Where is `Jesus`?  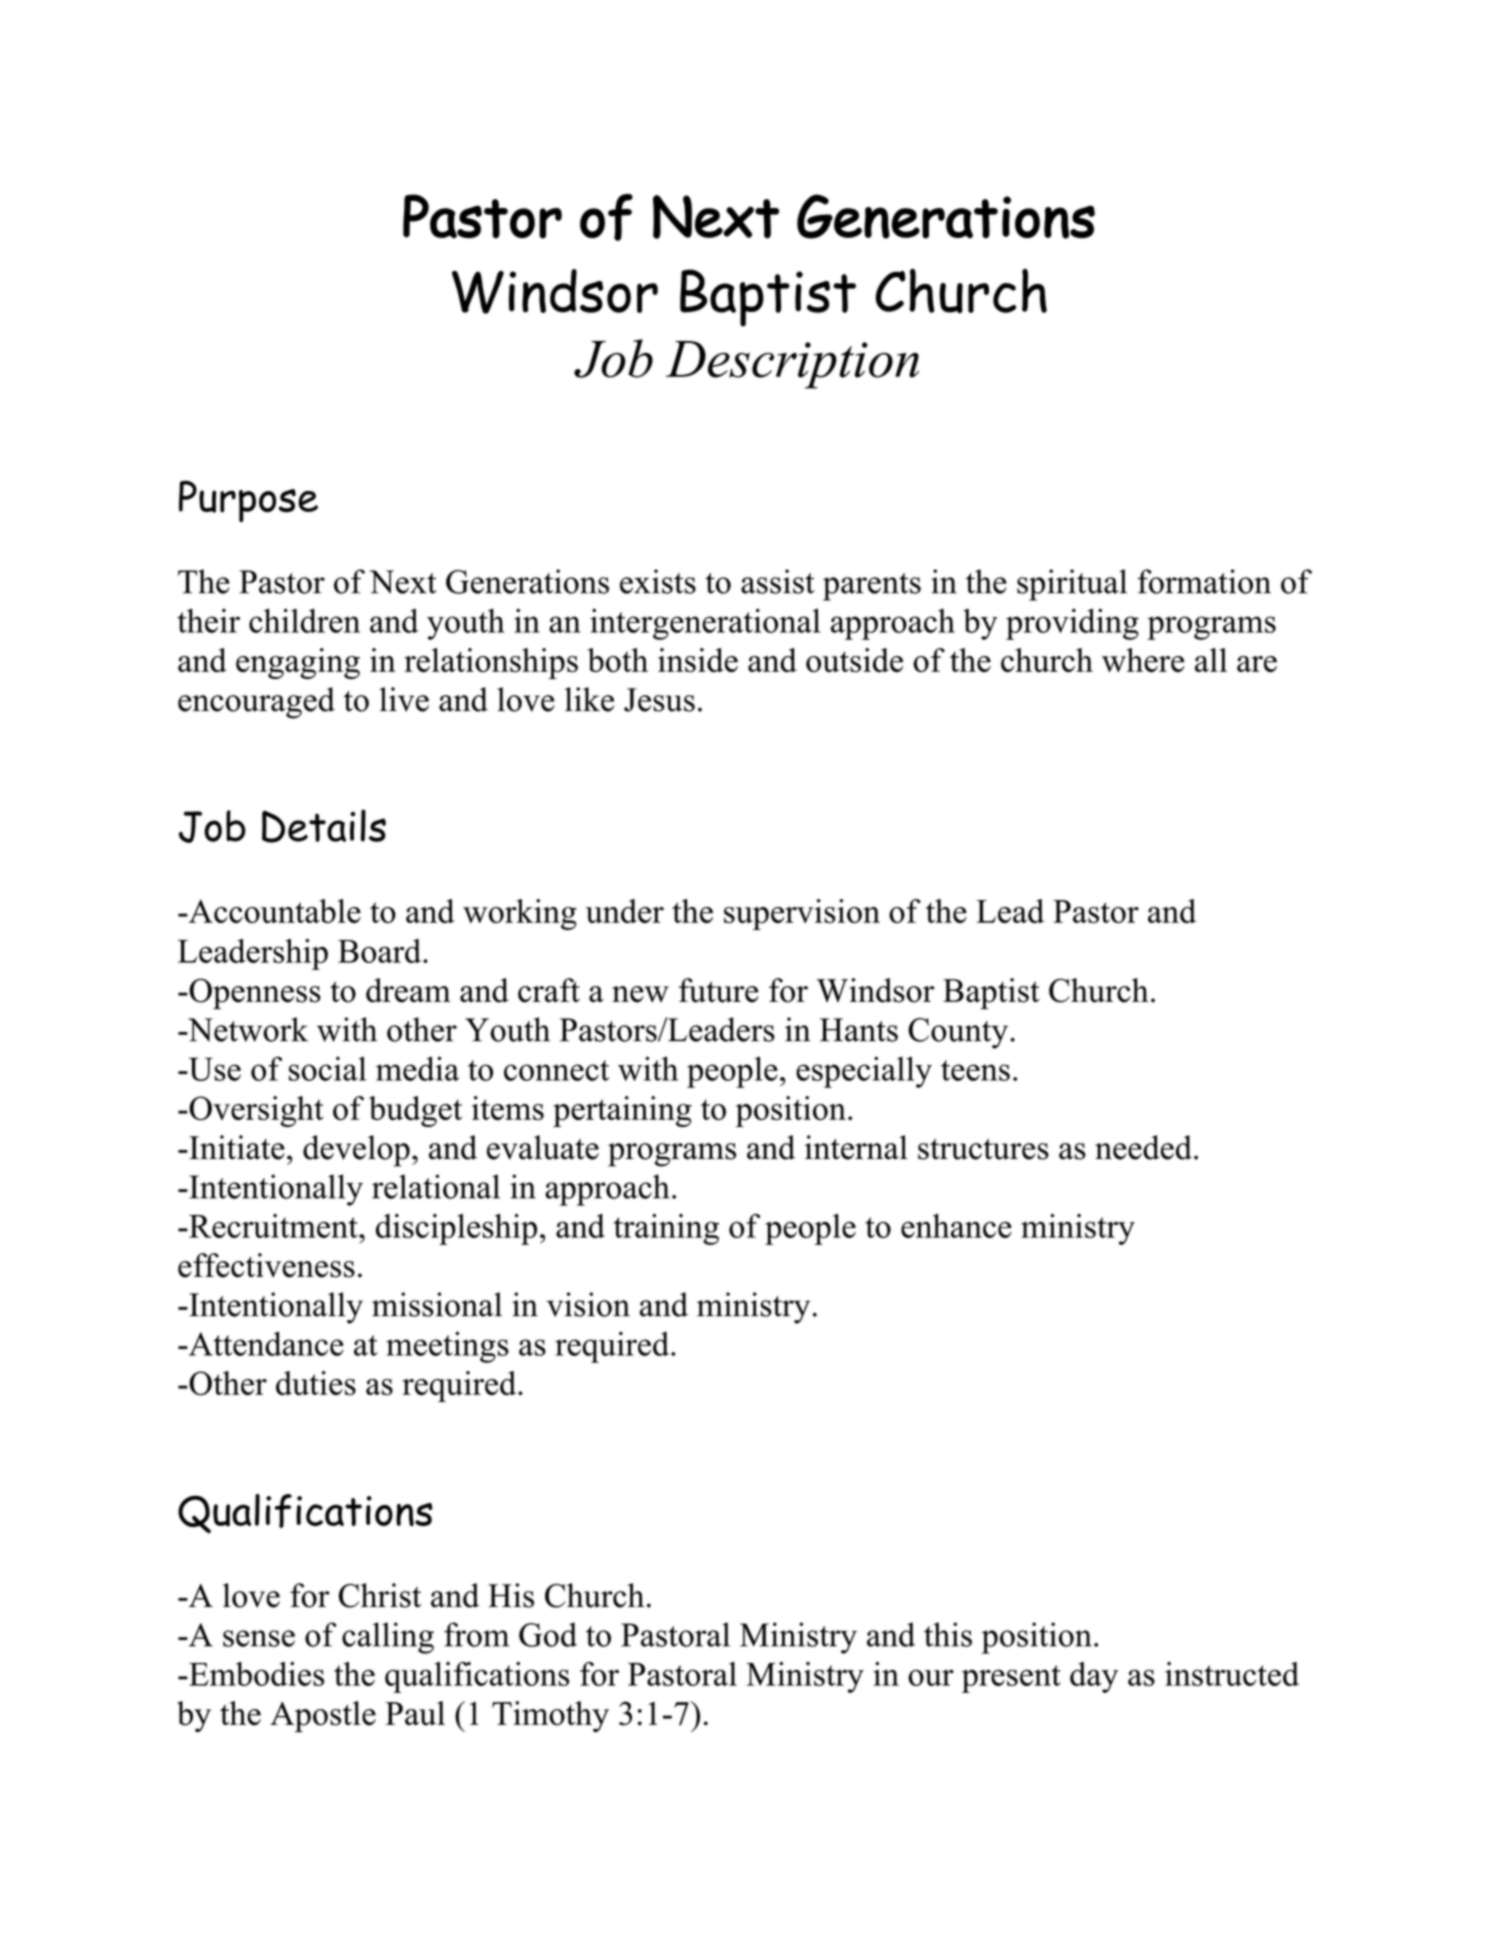 Jesus is located at coordinates (659, 700).
